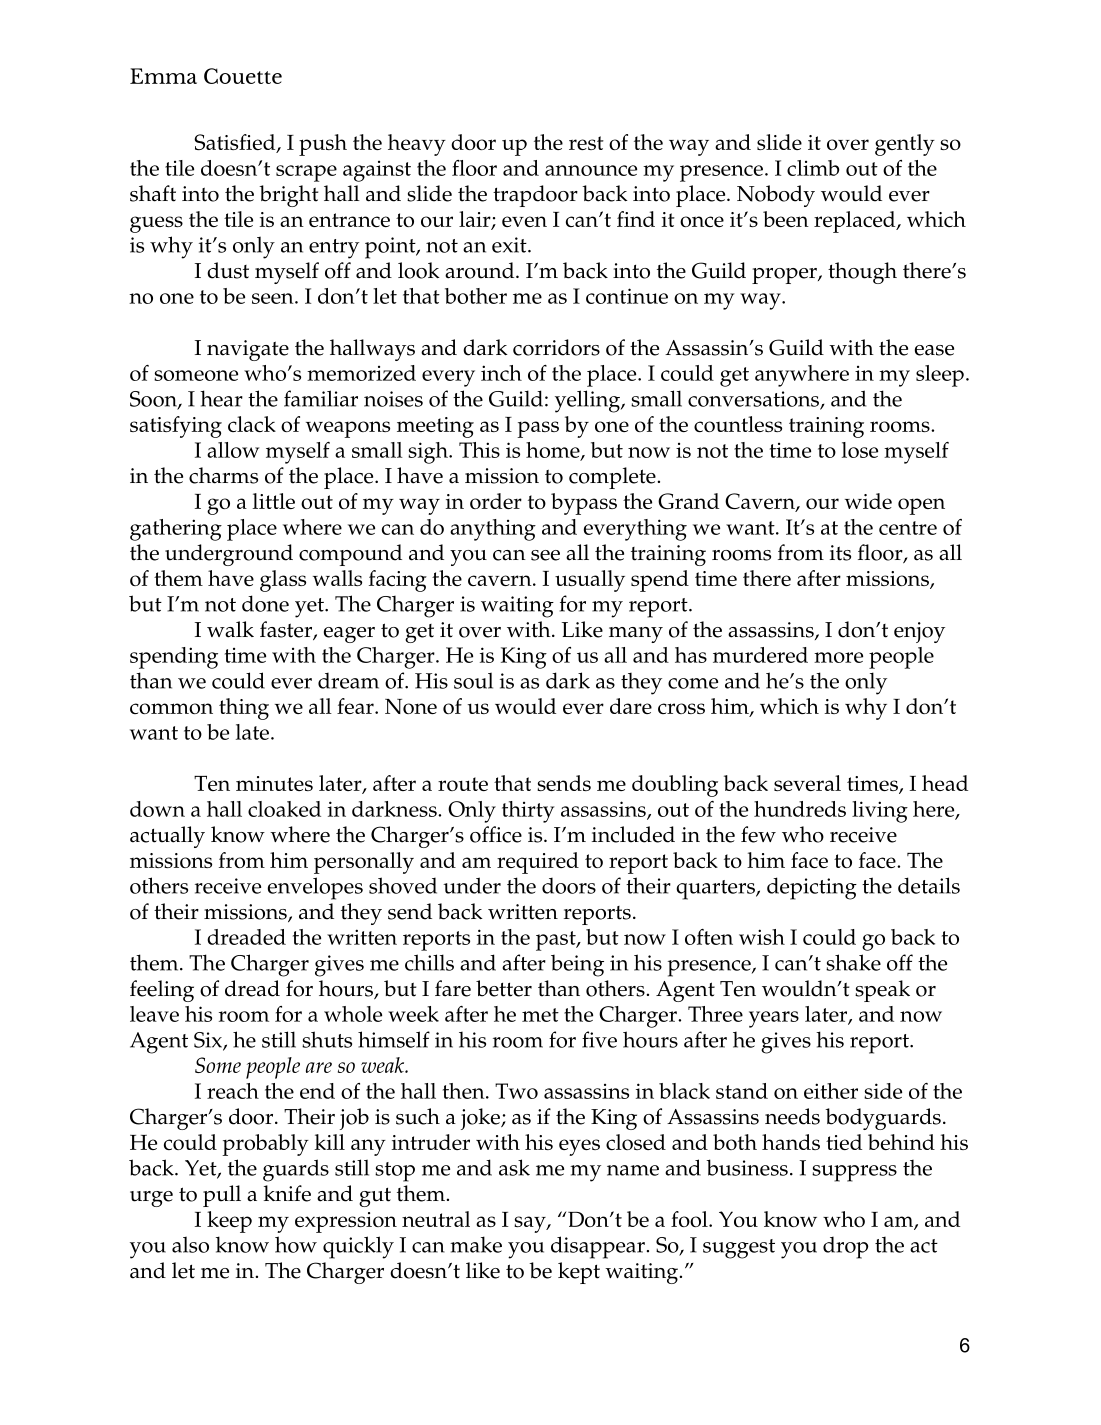  What do you see at coordinates (556, 347) in the screenshot?
I see `corridors` at bounding box center [556, 347].
